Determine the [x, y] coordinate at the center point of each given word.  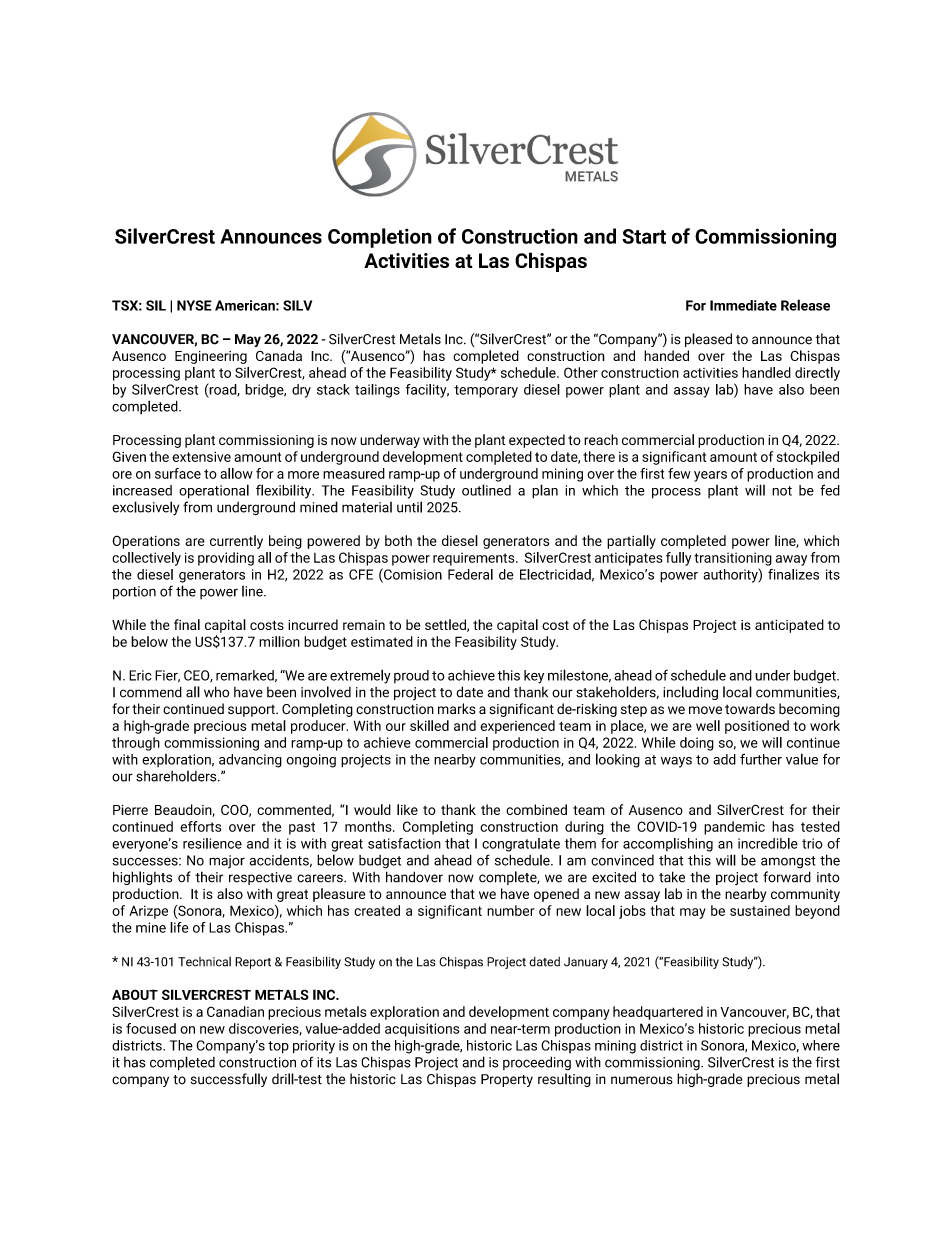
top [278, 1047]
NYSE [194, 305]
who [217, 692]
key [534, 677]
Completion [380, 238]
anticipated [789, 626]
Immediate [743, 305]
